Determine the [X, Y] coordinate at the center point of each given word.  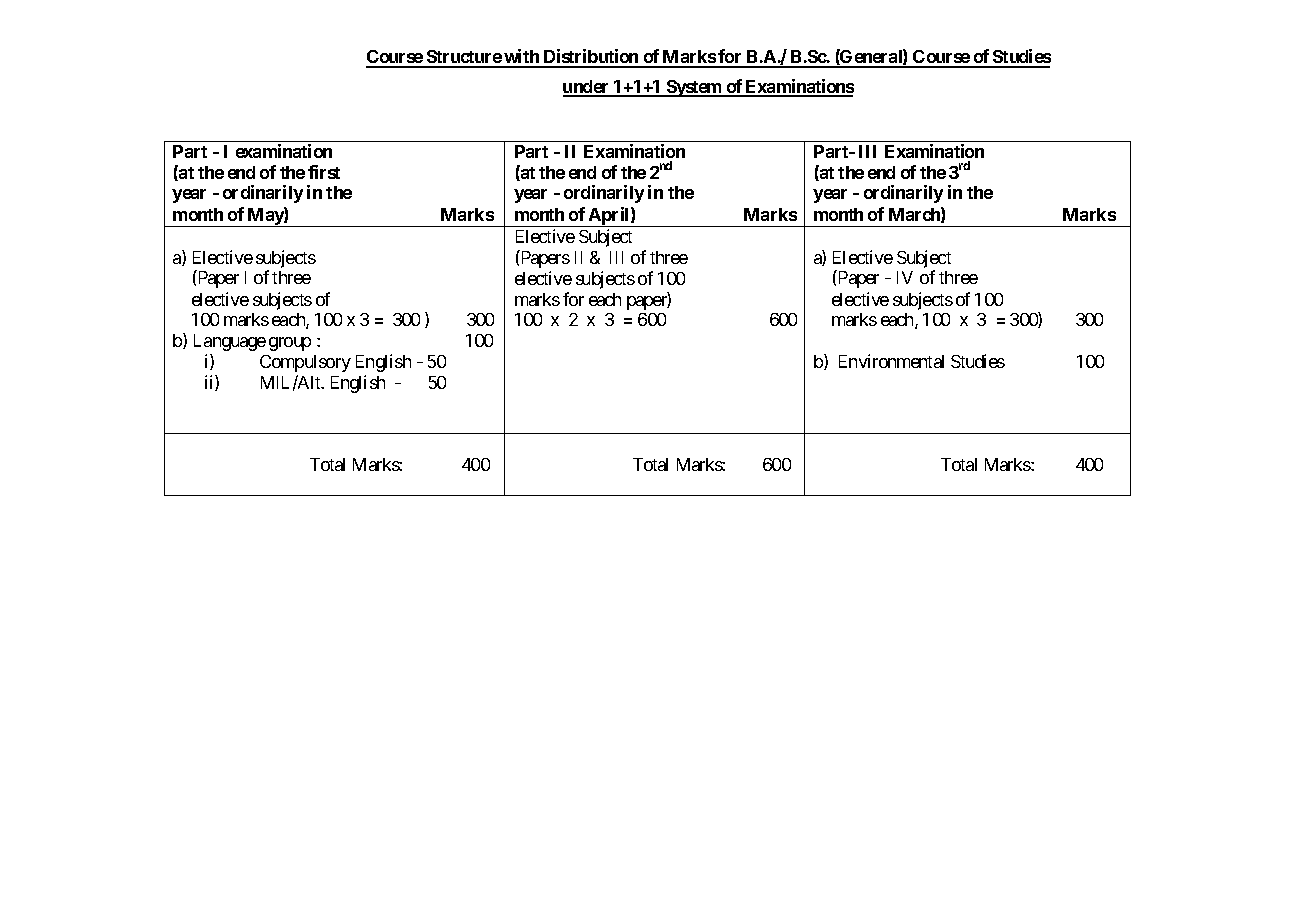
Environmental [891, 361]
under [587, 88]
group [290, 344]
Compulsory [305, 363]
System [694, 88]
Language [230, 342]
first [324, 172]
